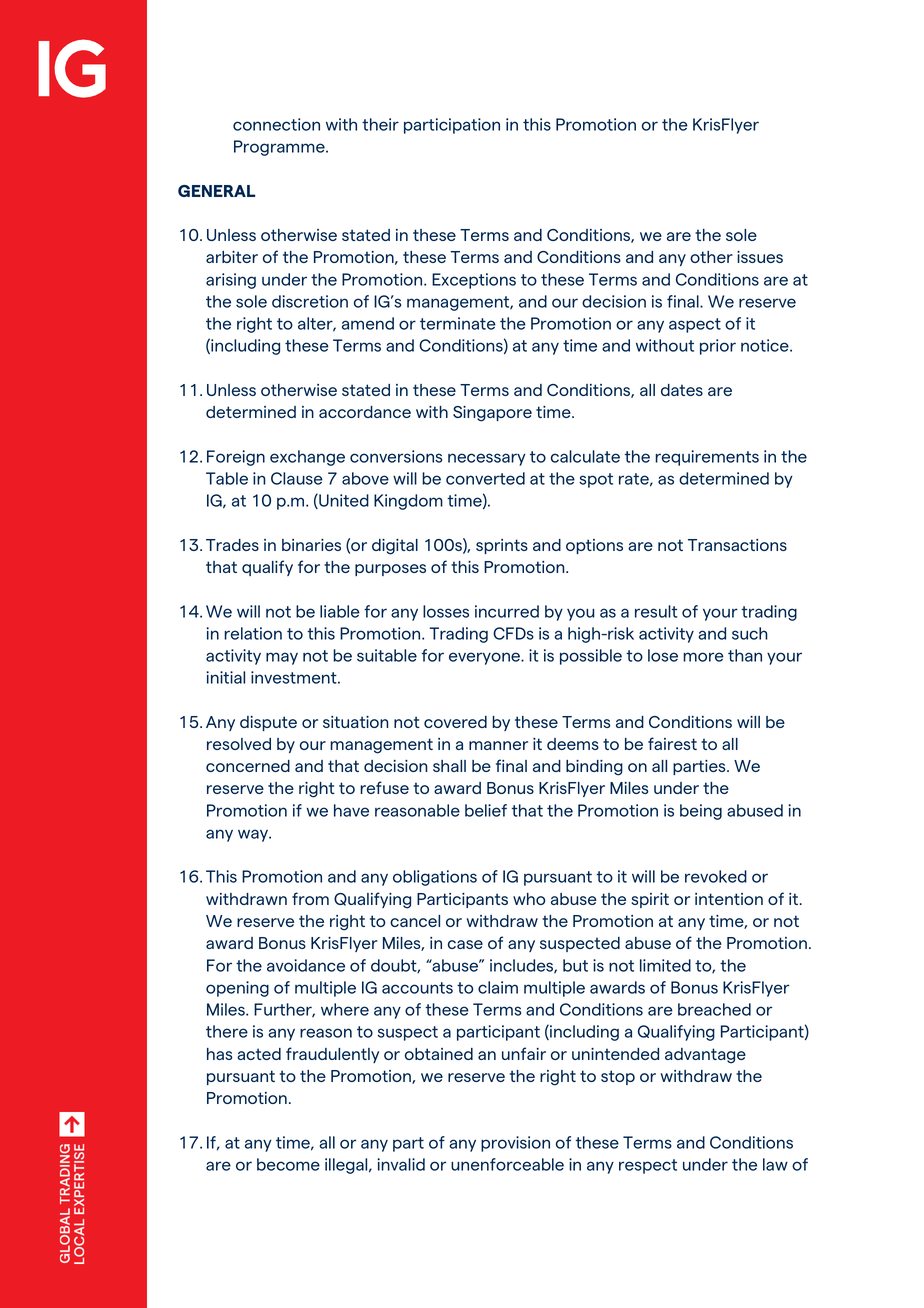 This page has height=1308, width=924. I want to click on dates, so click(682, 390).
